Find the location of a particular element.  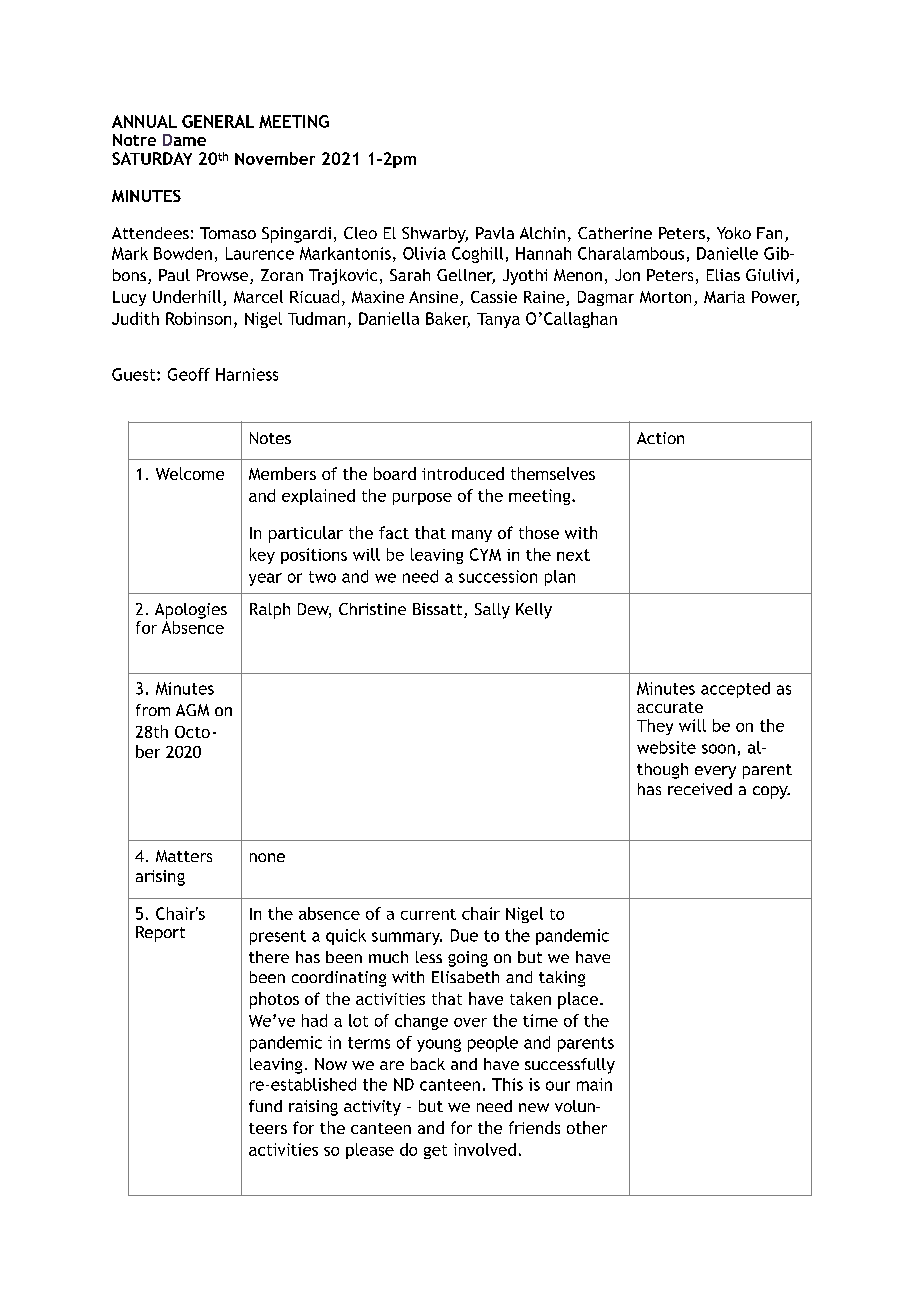

Matters is located at coordinates (184, 856).
